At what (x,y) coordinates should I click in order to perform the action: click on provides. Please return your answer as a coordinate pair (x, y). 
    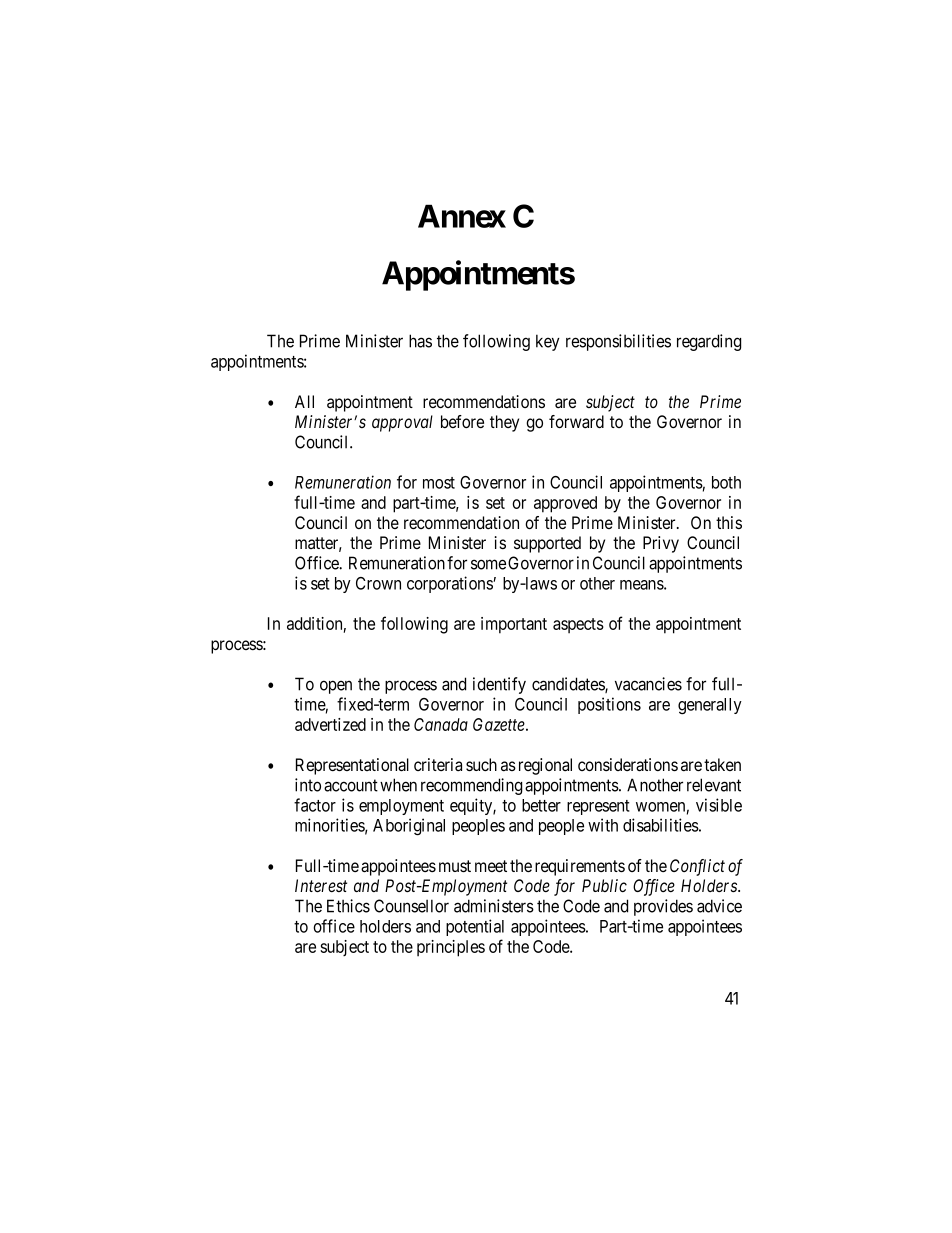
    Looking at the image, I should click on (663, 907).
